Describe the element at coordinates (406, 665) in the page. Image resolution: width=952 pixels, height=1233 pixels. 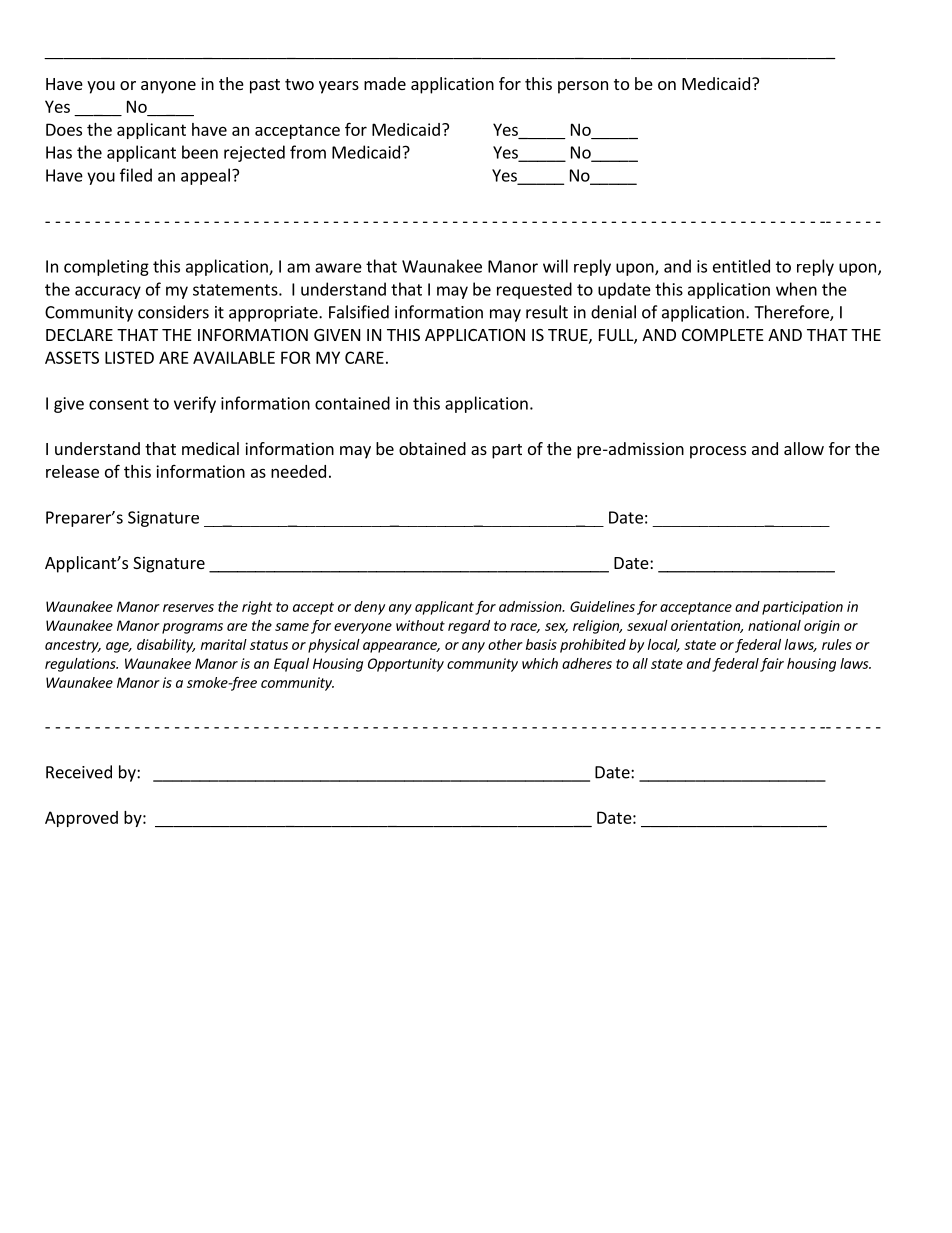
I see `Opportunity` at that location.
